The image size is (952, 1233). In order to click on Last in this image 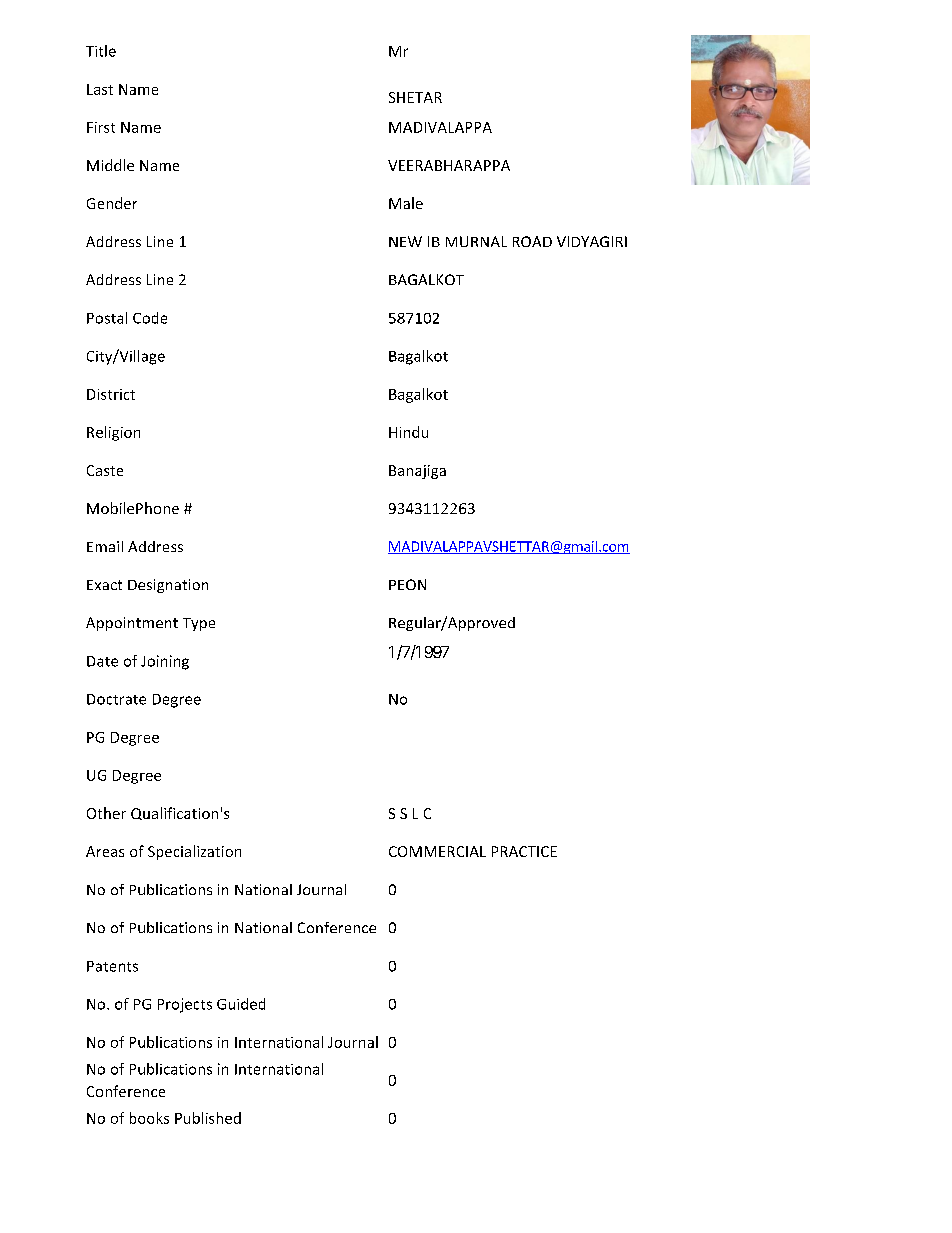, I will do `click(100, 89)`.
